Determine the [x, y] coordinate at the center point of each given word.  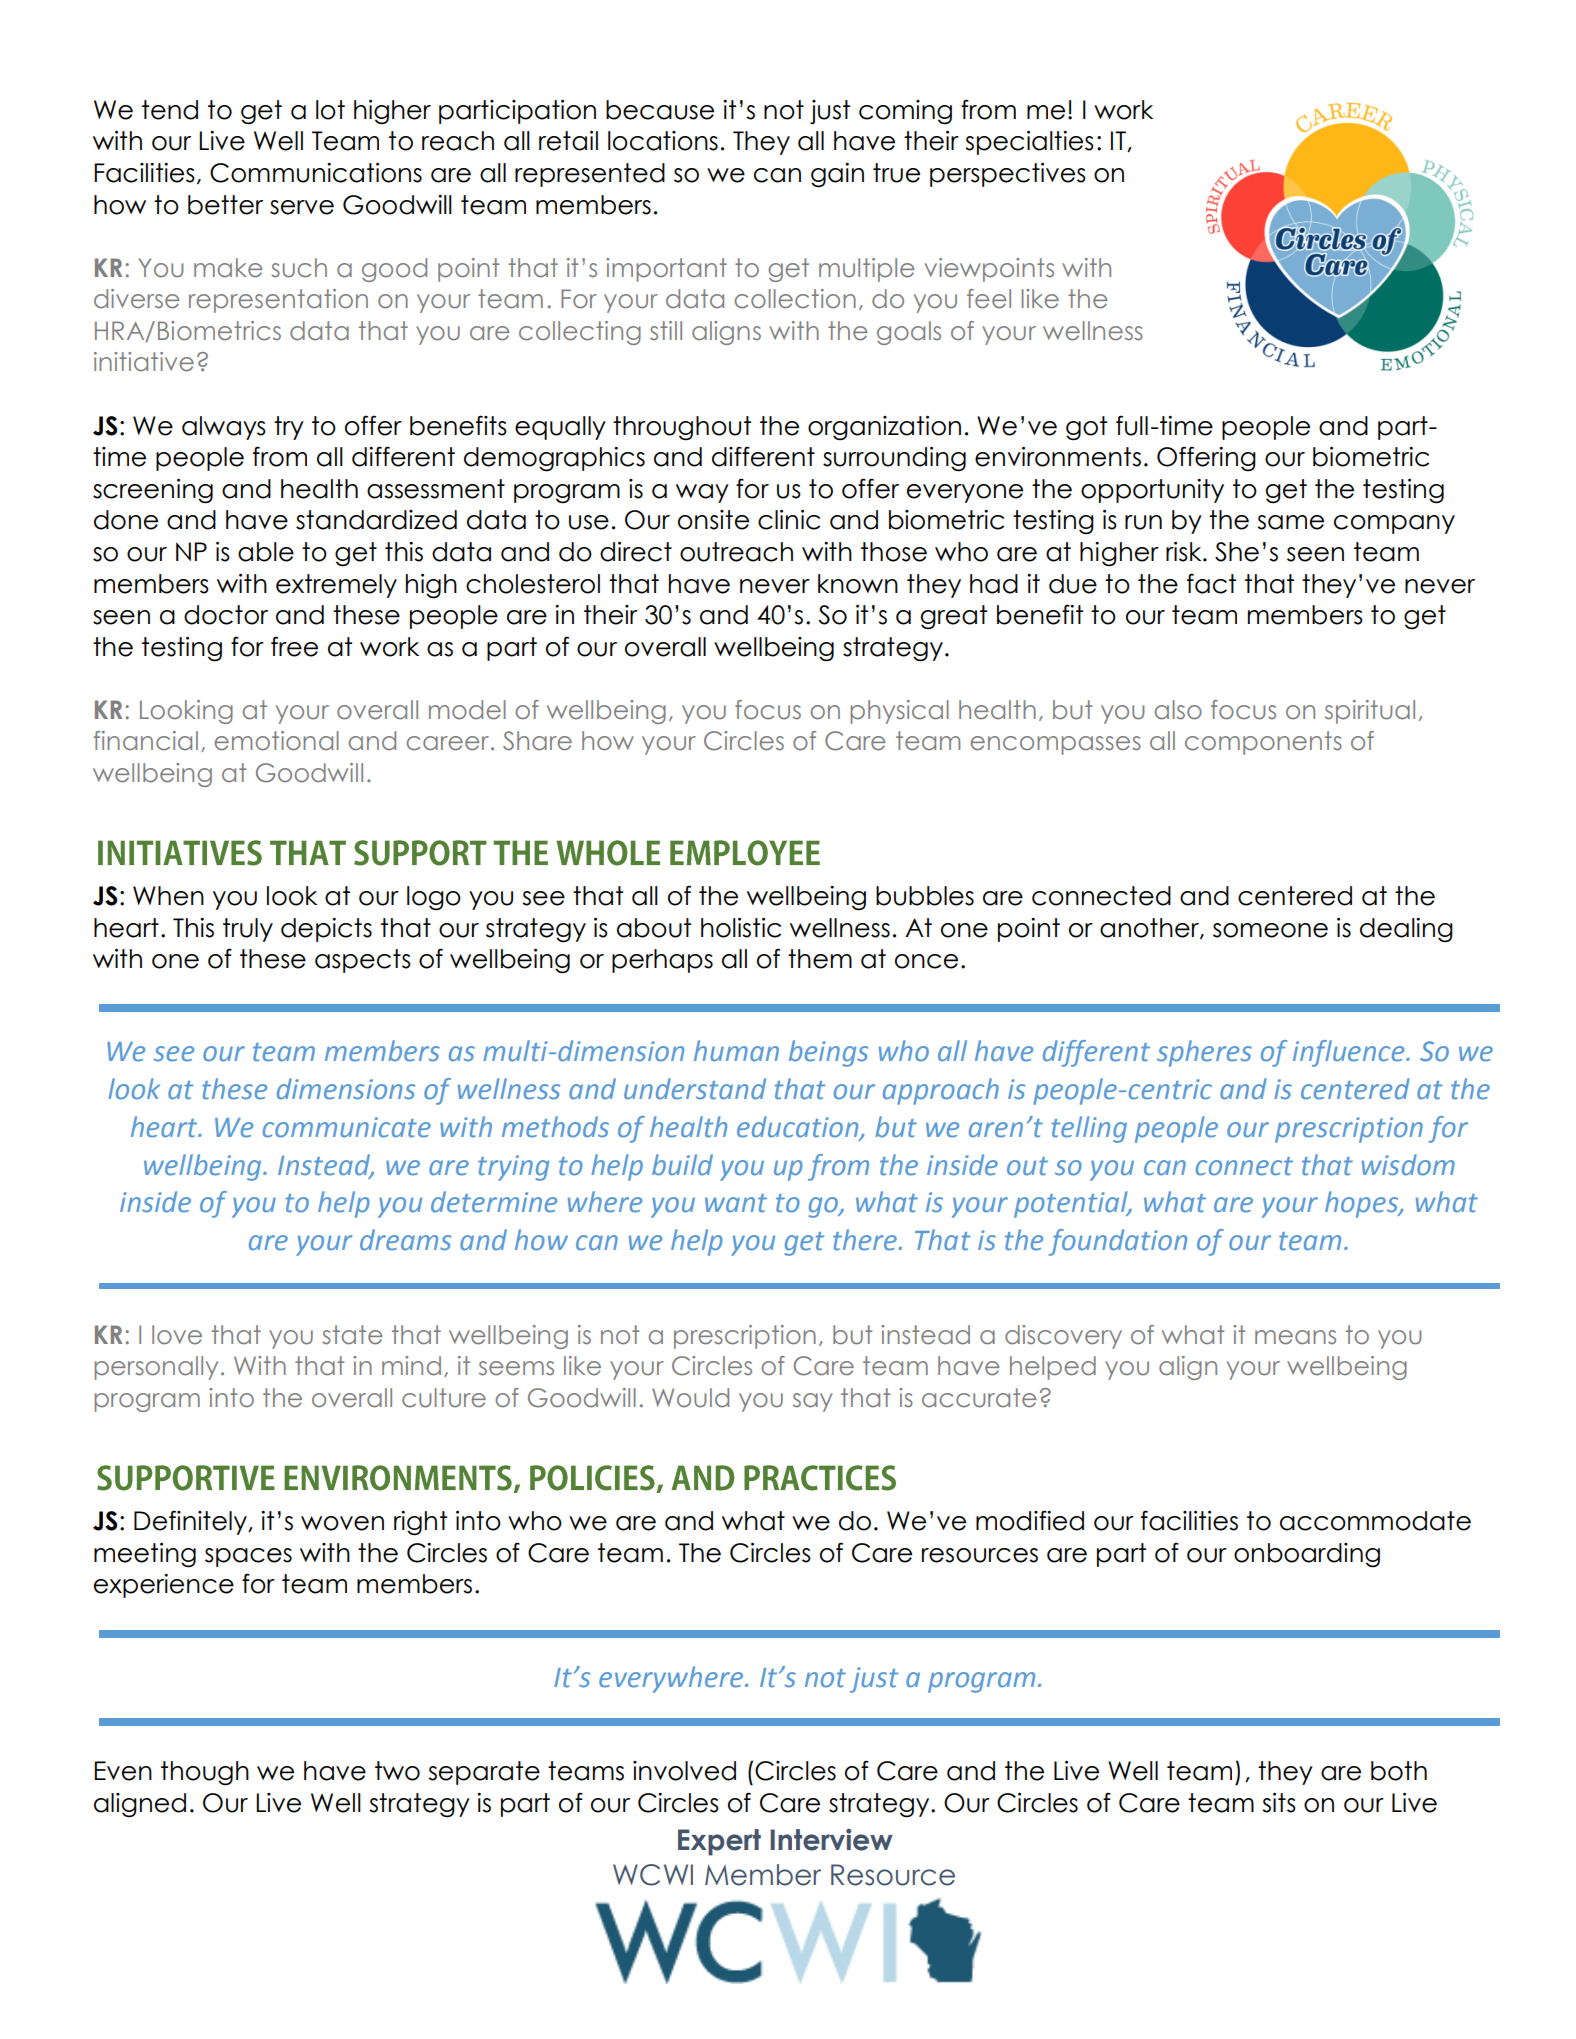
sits [1279, 1803]
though [205, 1773]
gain [837, 175]
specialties [1029, 143]
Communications [316, 173]
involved [684, 1771]
